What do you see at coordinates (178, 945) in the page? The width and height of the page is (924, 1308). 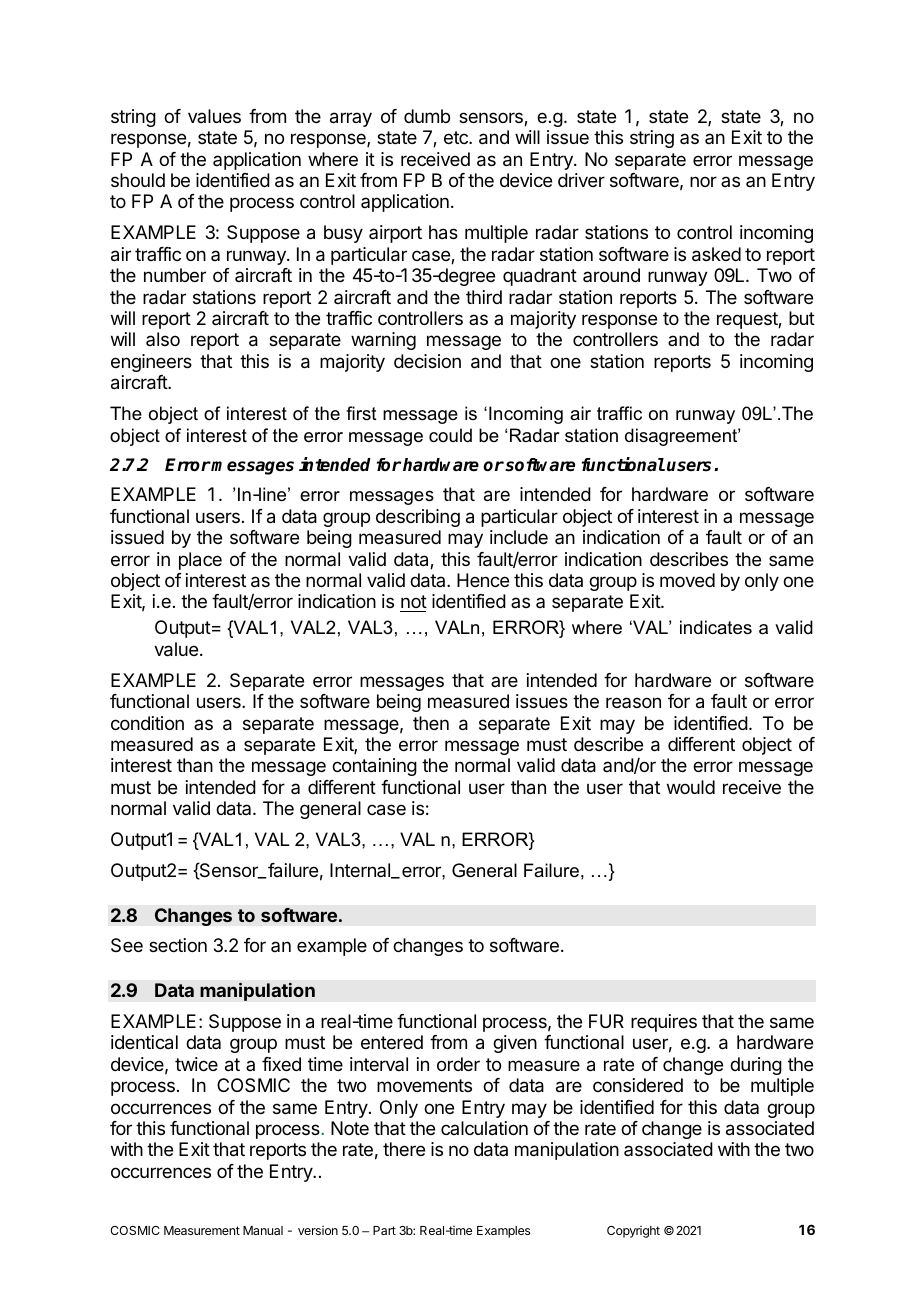 I see `section` at bounding box center [178, 945].
